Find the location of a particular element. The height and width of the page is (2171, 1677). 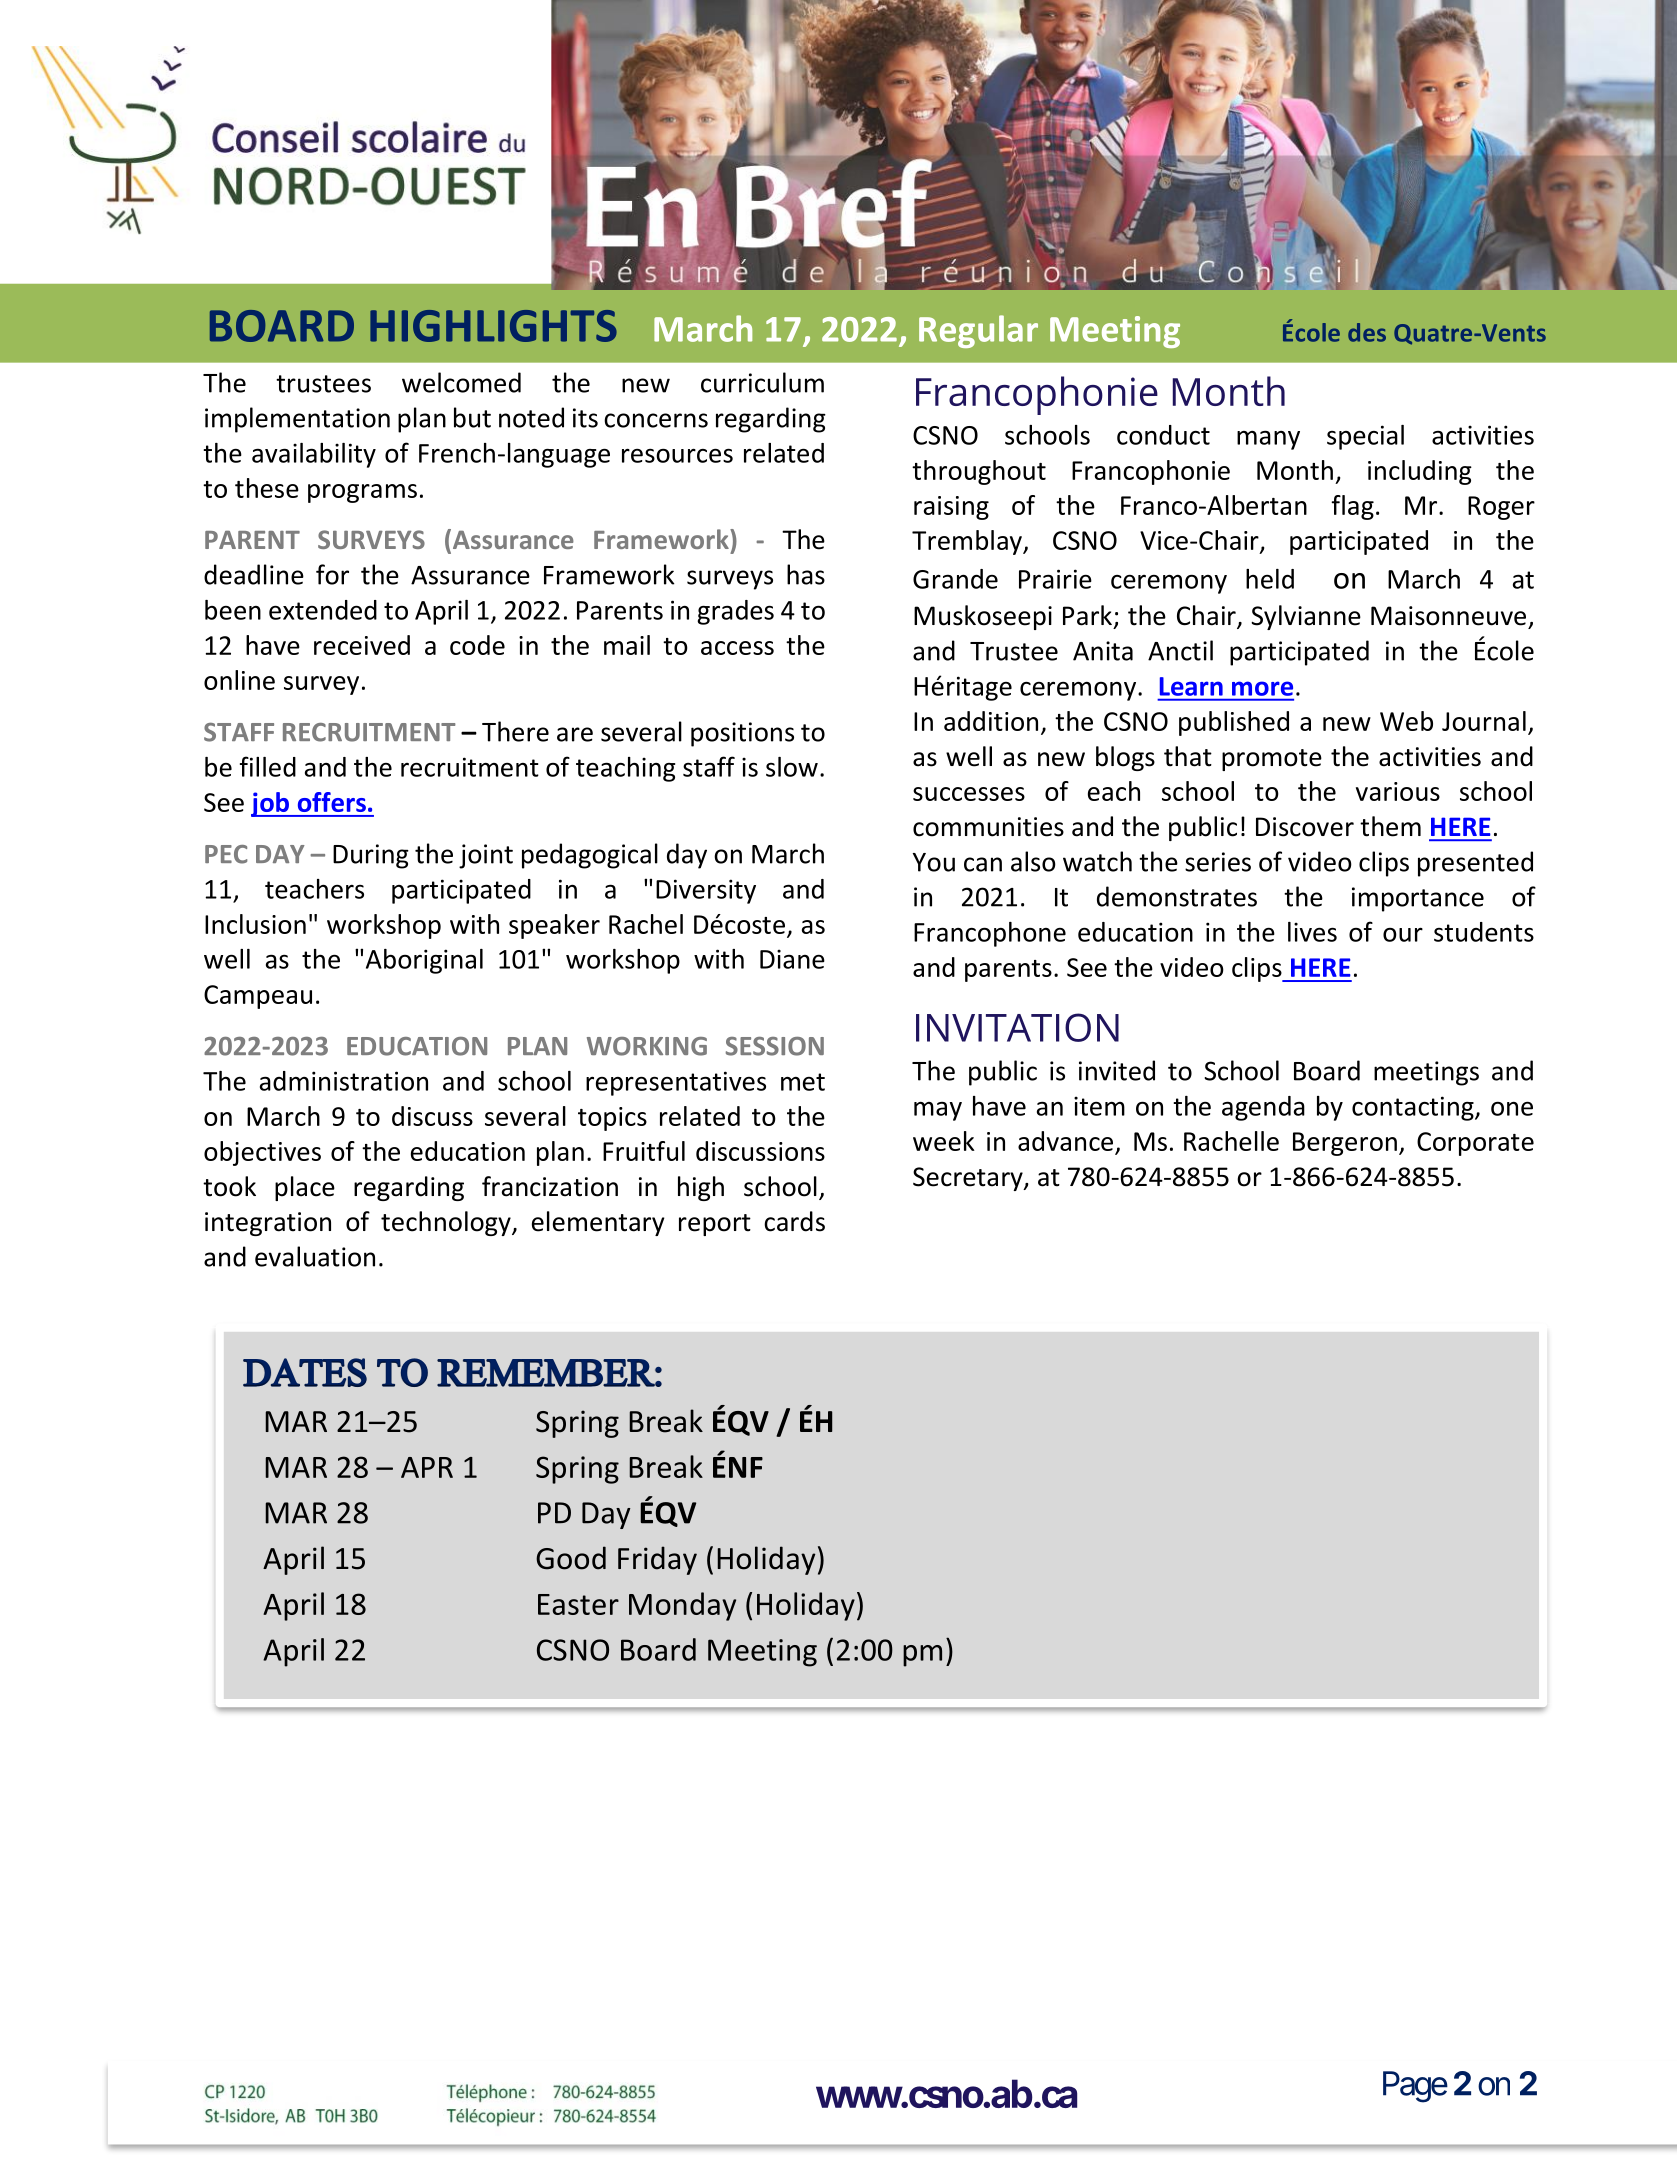

Aboriginal is located at coordinates (424, 961).
